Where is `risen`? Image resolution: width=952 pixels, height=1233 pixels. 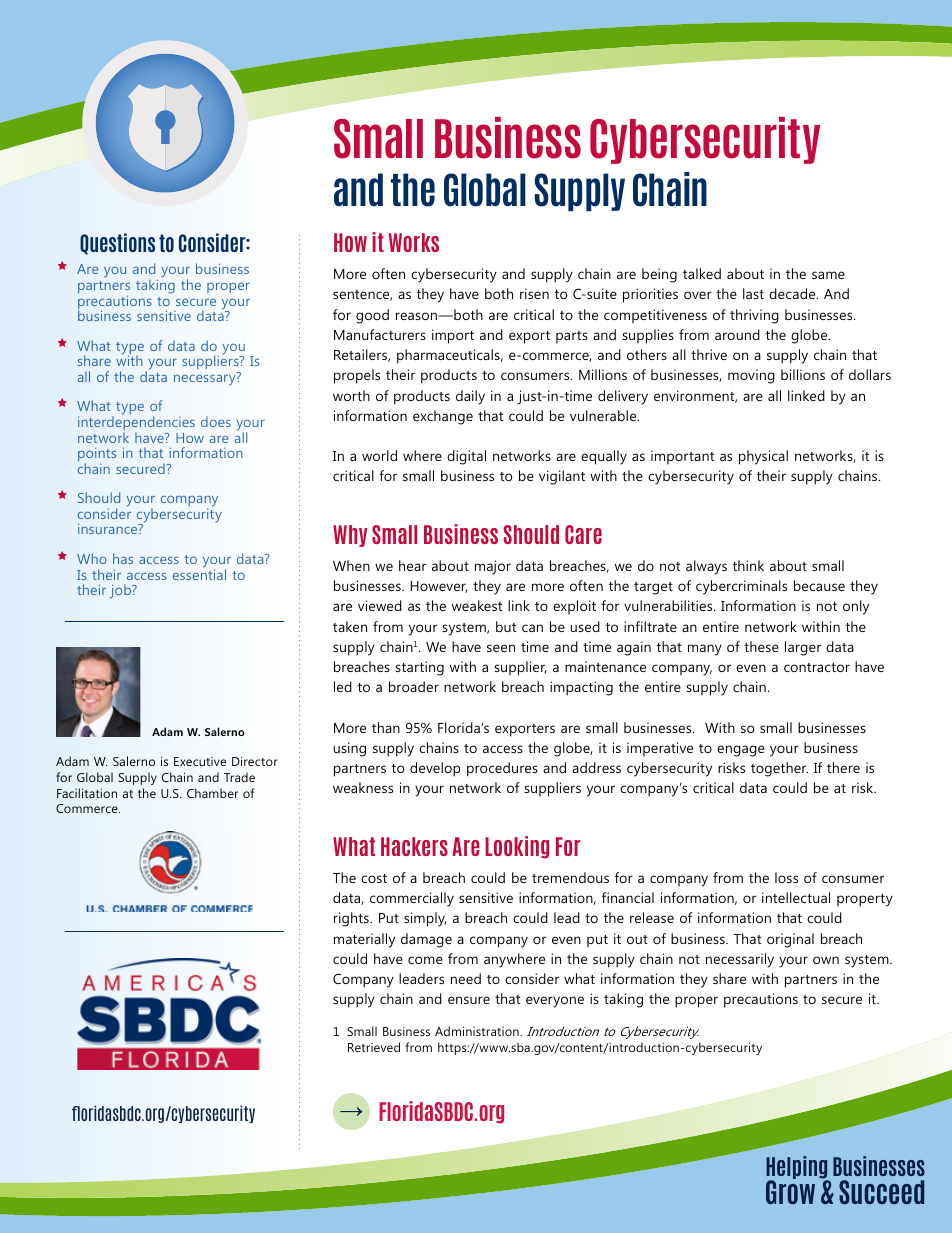 risen is located at coordinates (534, 293).
